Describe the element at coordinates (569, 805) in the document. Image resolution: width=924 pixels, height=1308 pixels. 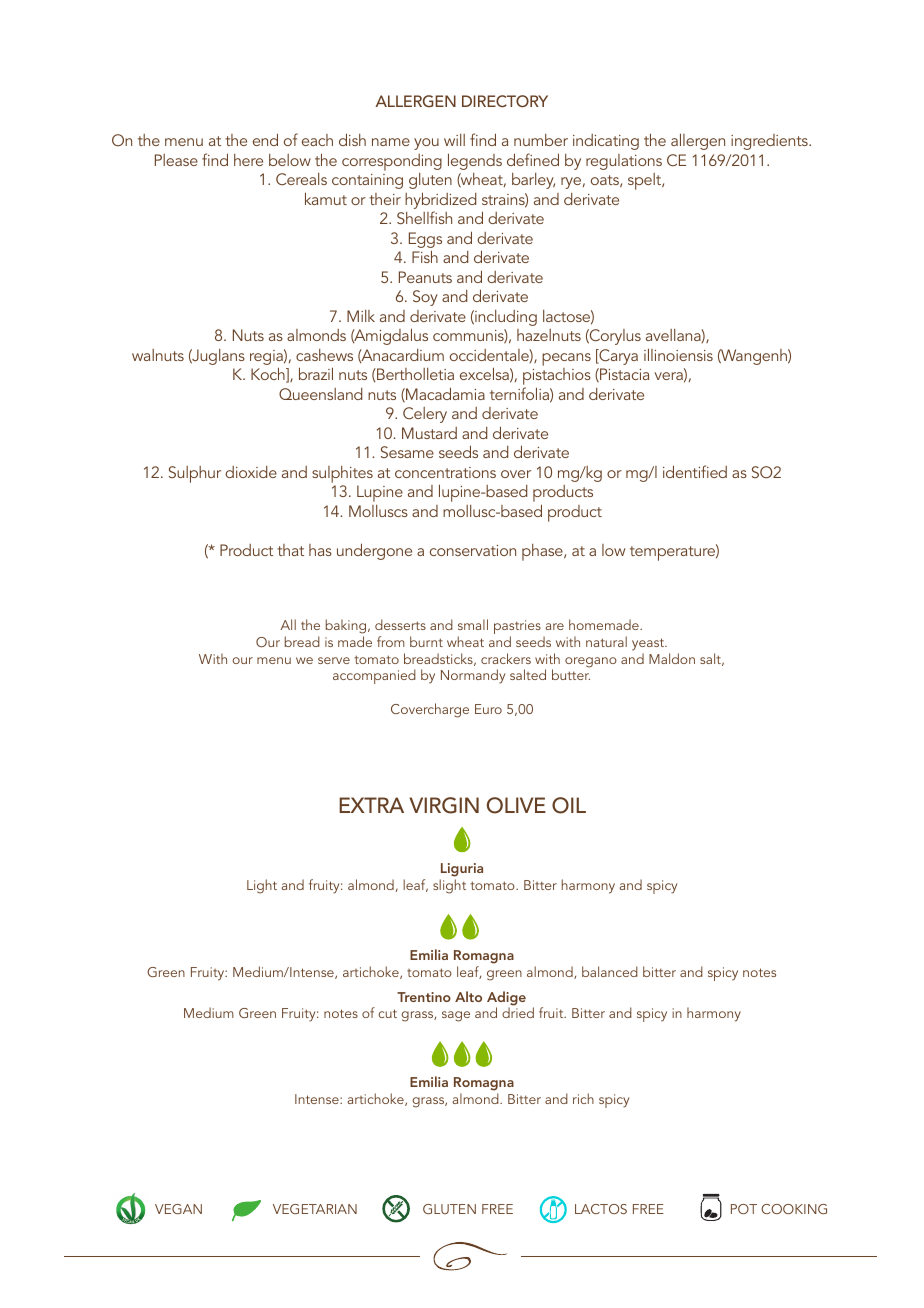
I see `OIL` at that location.
